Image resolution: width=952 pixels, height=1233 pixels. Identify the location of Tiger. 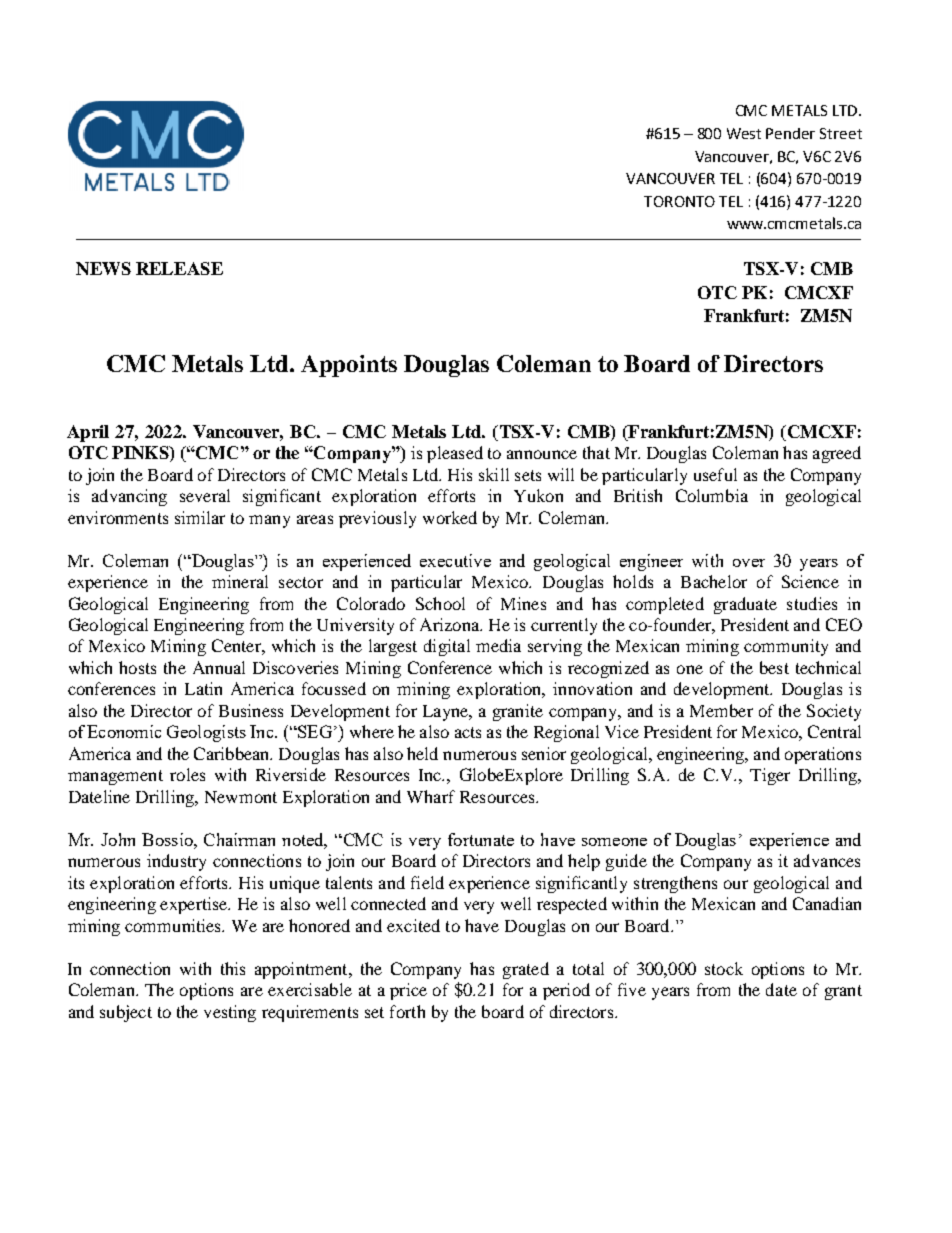
(770, 776).
